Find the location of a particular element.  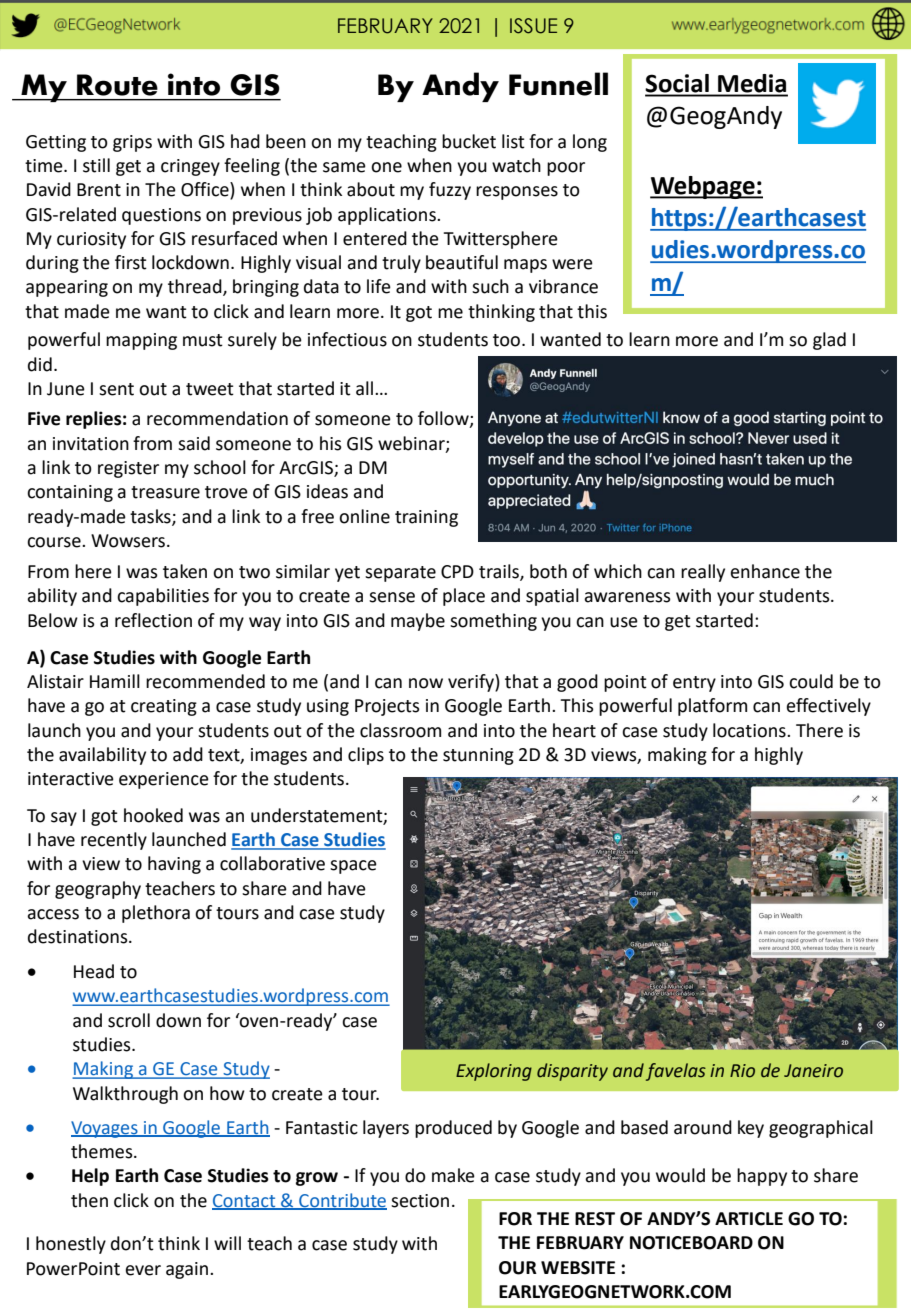

space is located at coordinates (353, 867).
